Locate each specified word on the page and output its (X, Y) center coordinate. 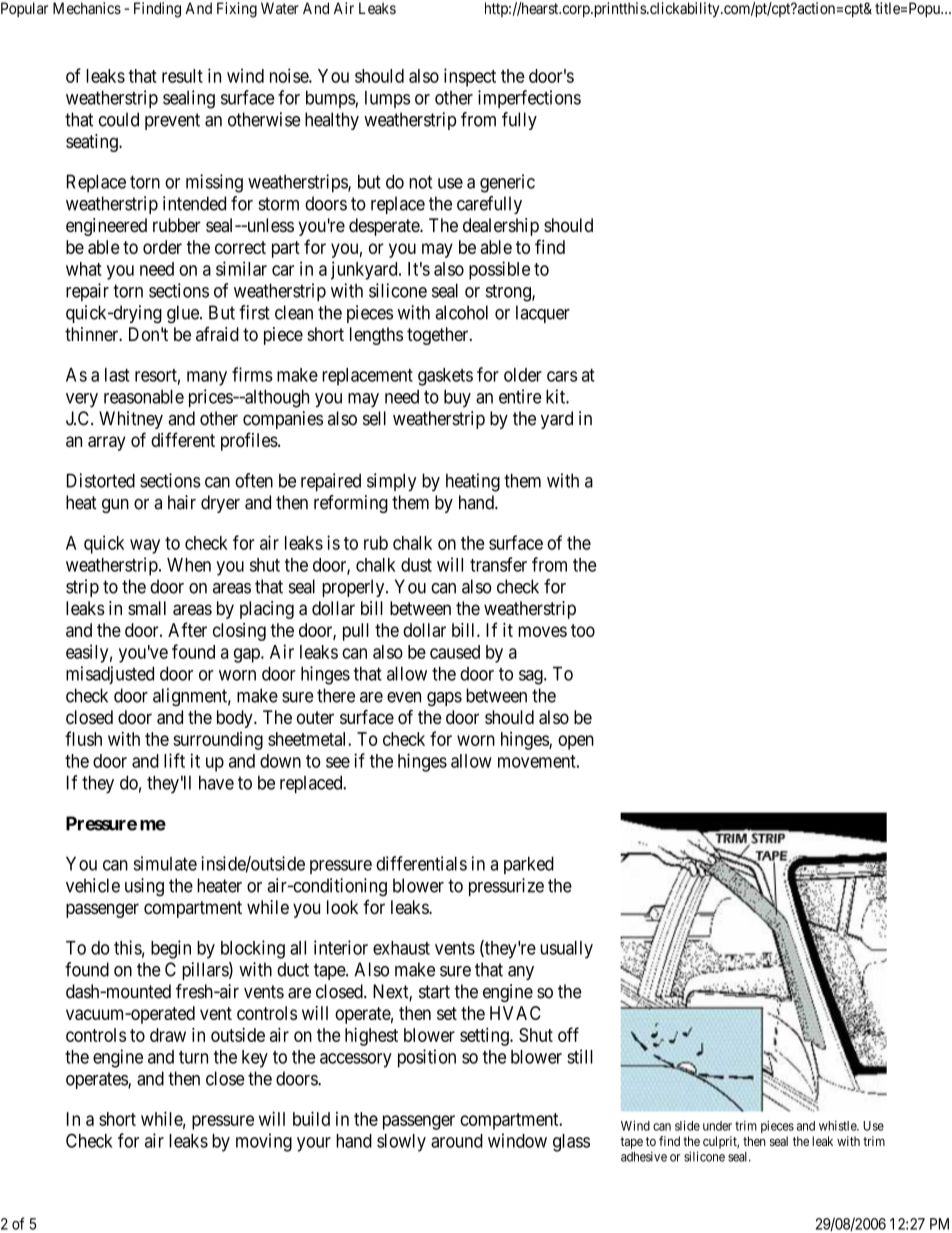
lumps (387, 99)
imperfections (529, 99)
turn (193, 1057)
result (182, 76)
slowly (401, 1143)
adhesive (644, 1156)
